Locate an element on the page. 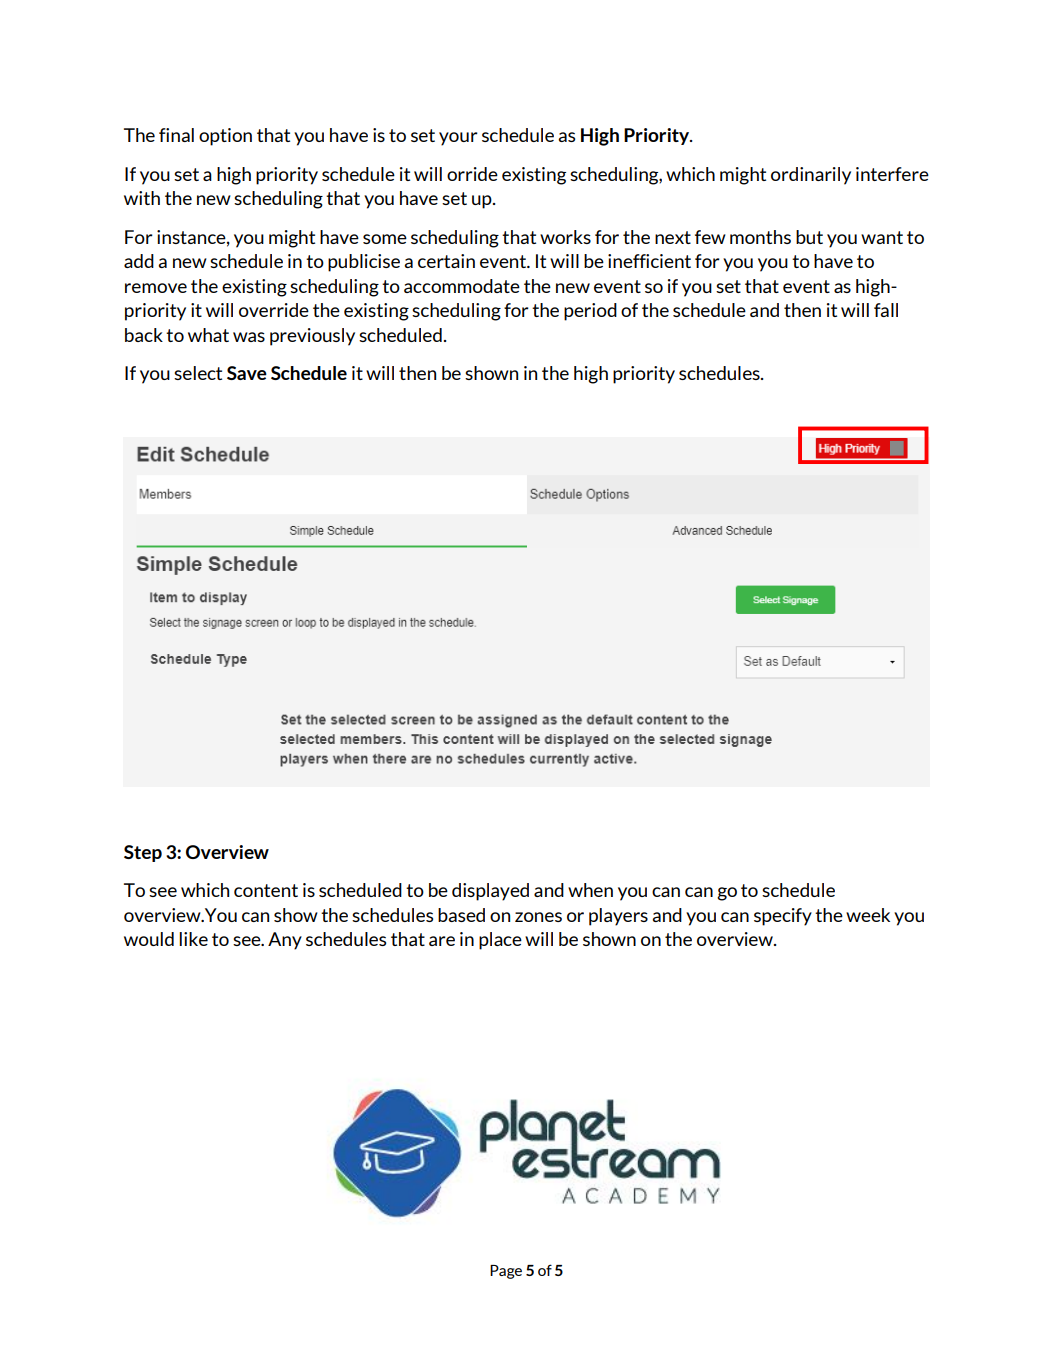  your is located at coordinates (458, 139).
